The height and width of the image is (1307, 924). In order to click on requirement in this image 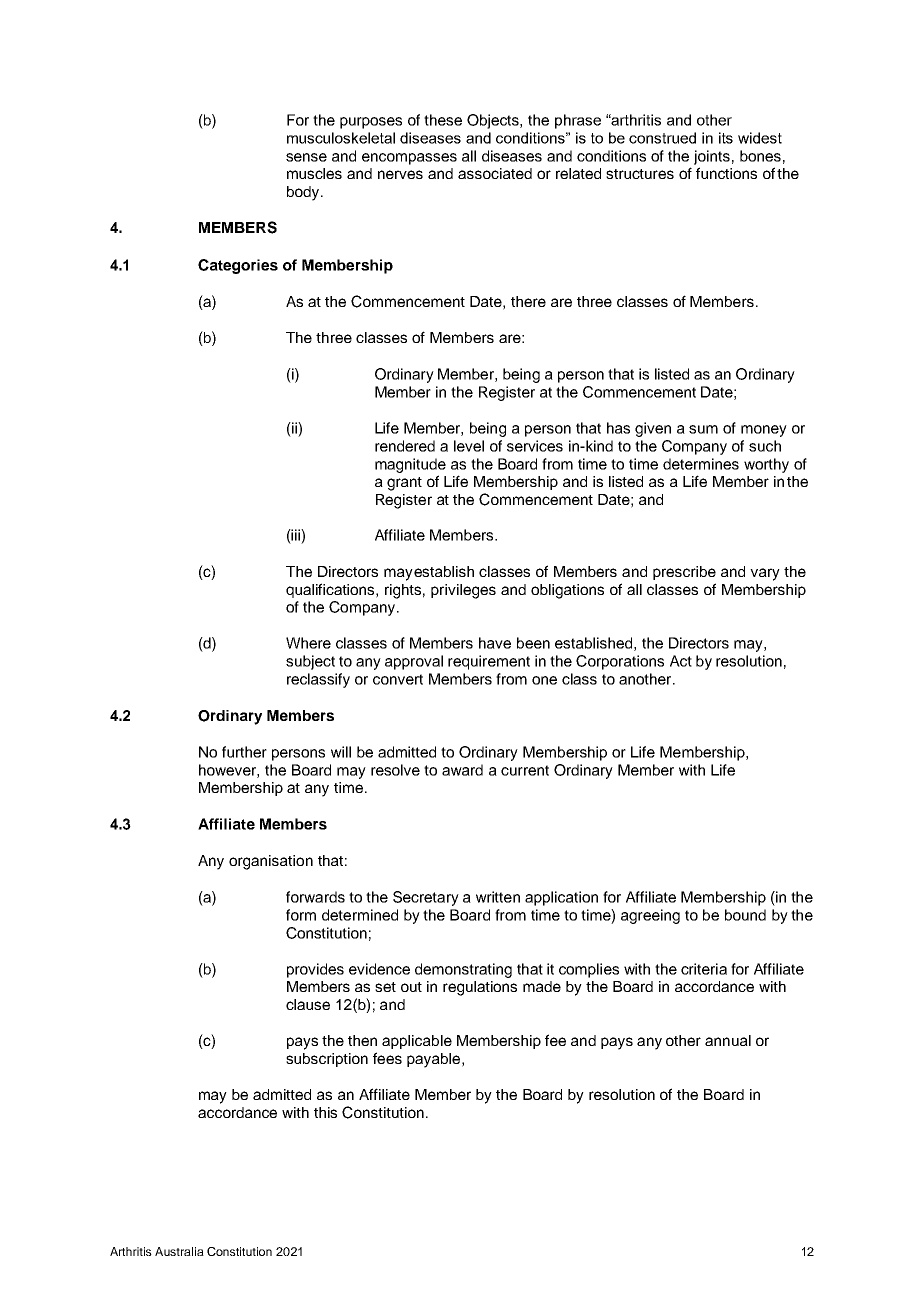, I will do `click(489, 662)`.
